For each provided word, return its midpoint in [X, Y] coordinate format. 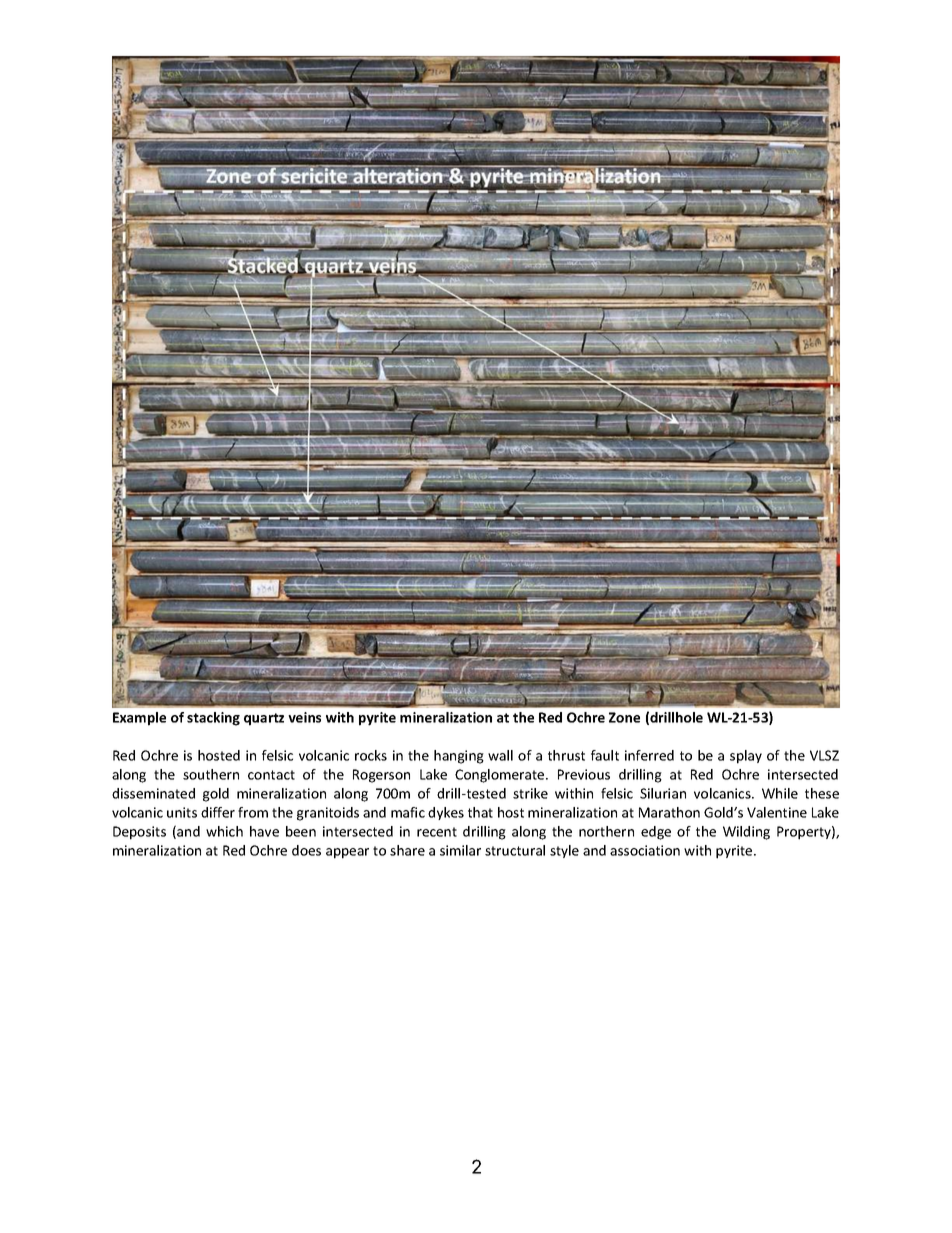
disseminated [153, 793]
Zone [624, 717]
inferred [649, 755]
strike [530, 793]
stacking [213, 719]
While [780, 793]
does [306, 850]
